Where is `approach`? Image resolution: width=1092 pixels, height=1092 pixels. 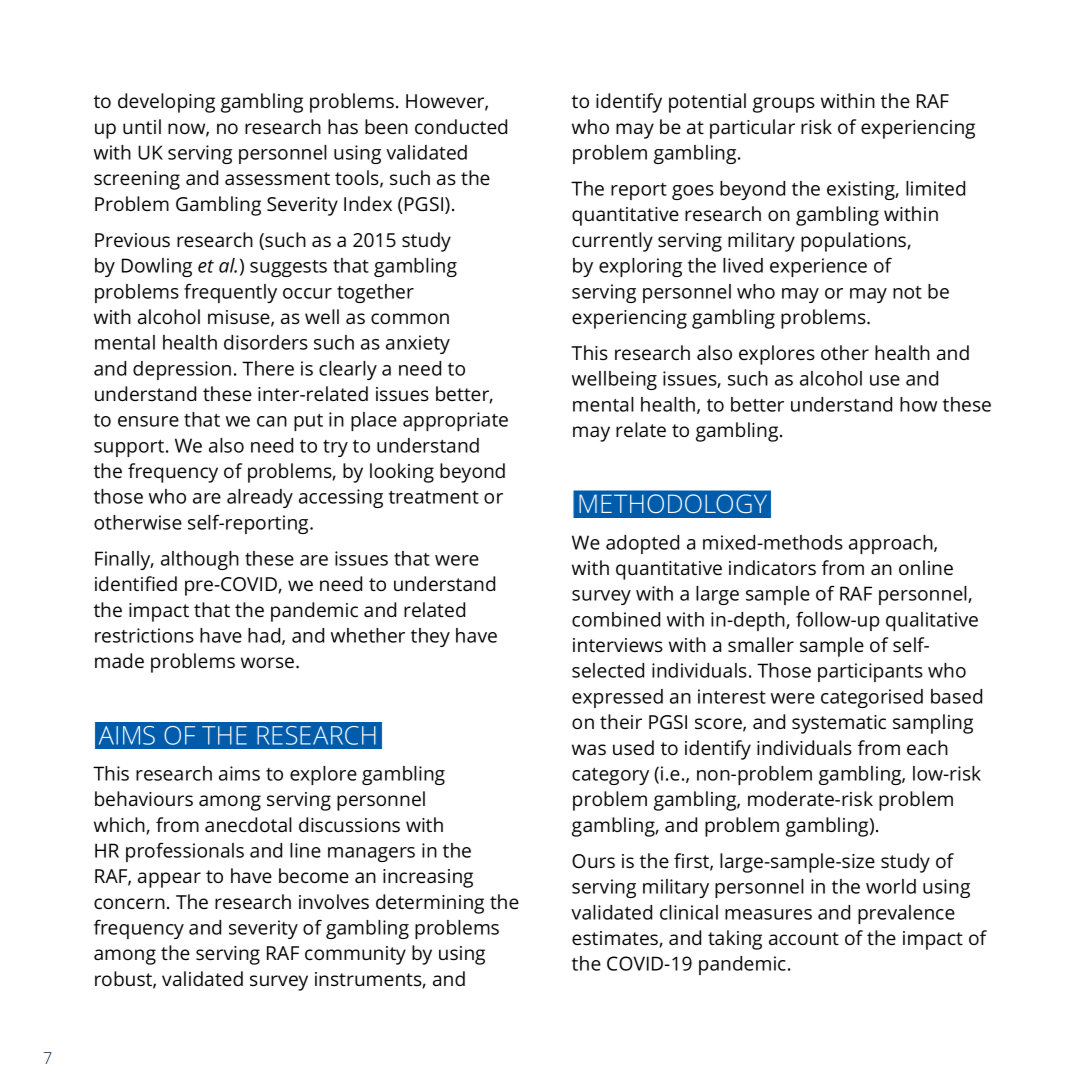
approach is located at coordinates (892, 544).
